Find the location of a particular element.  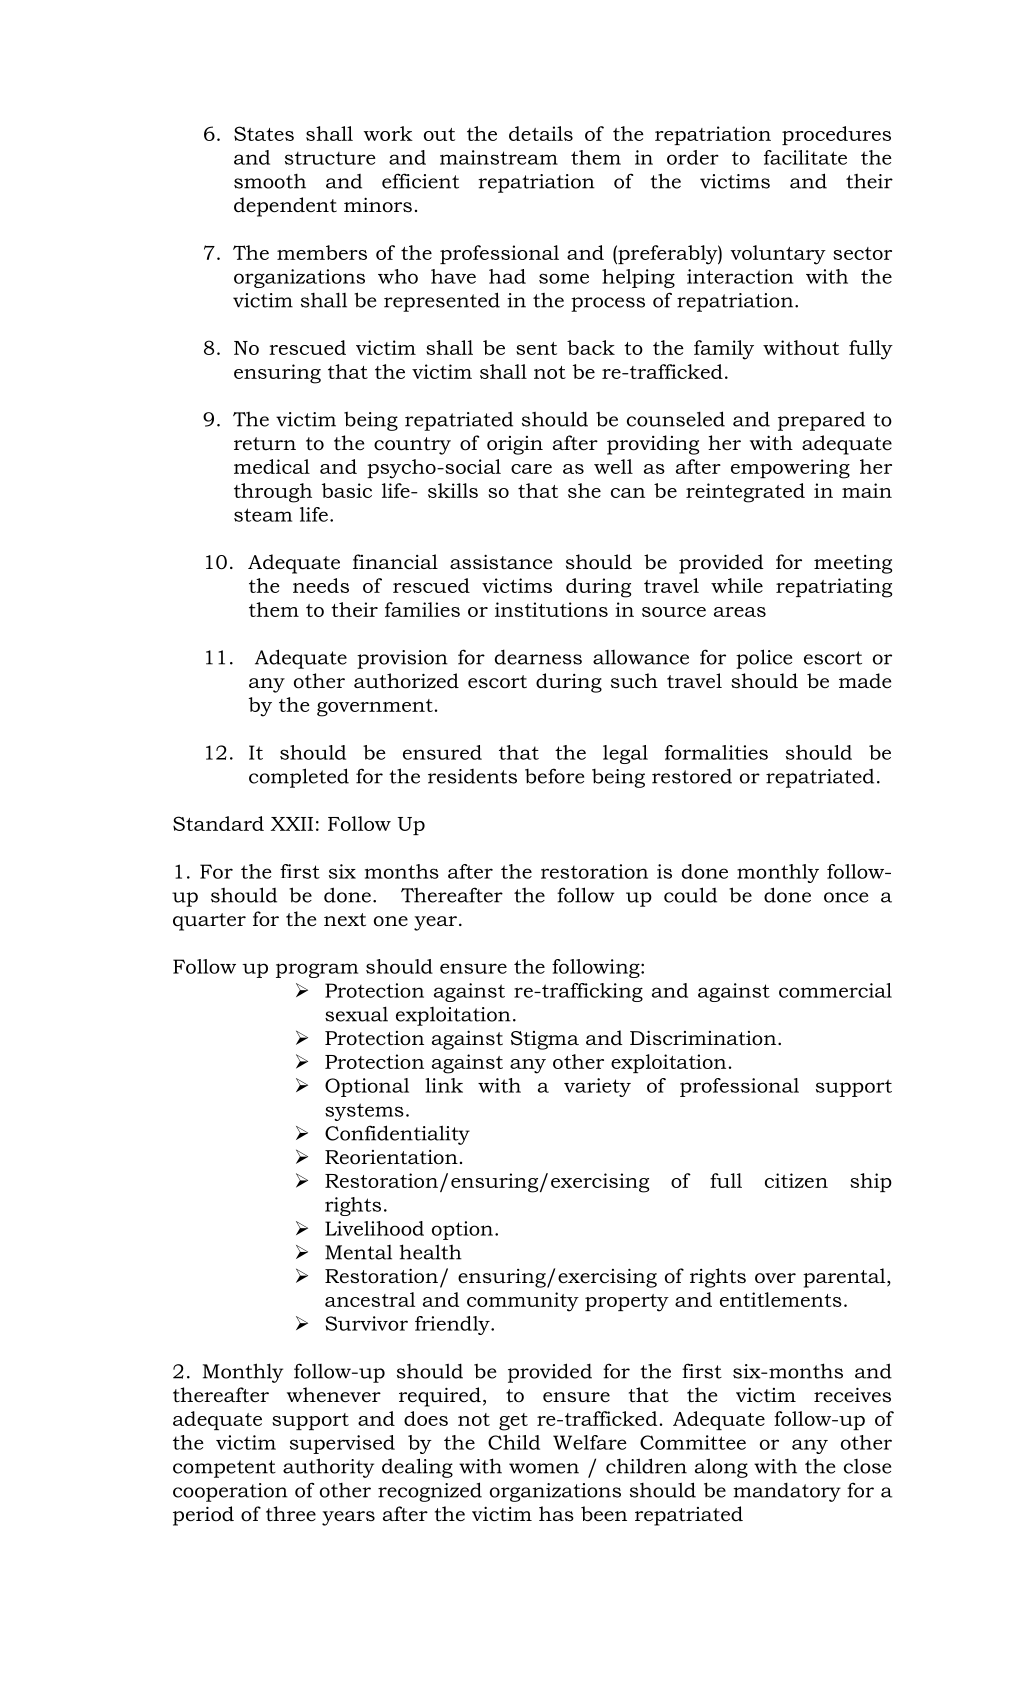

facilitate is located at coordinates (805, 157).
